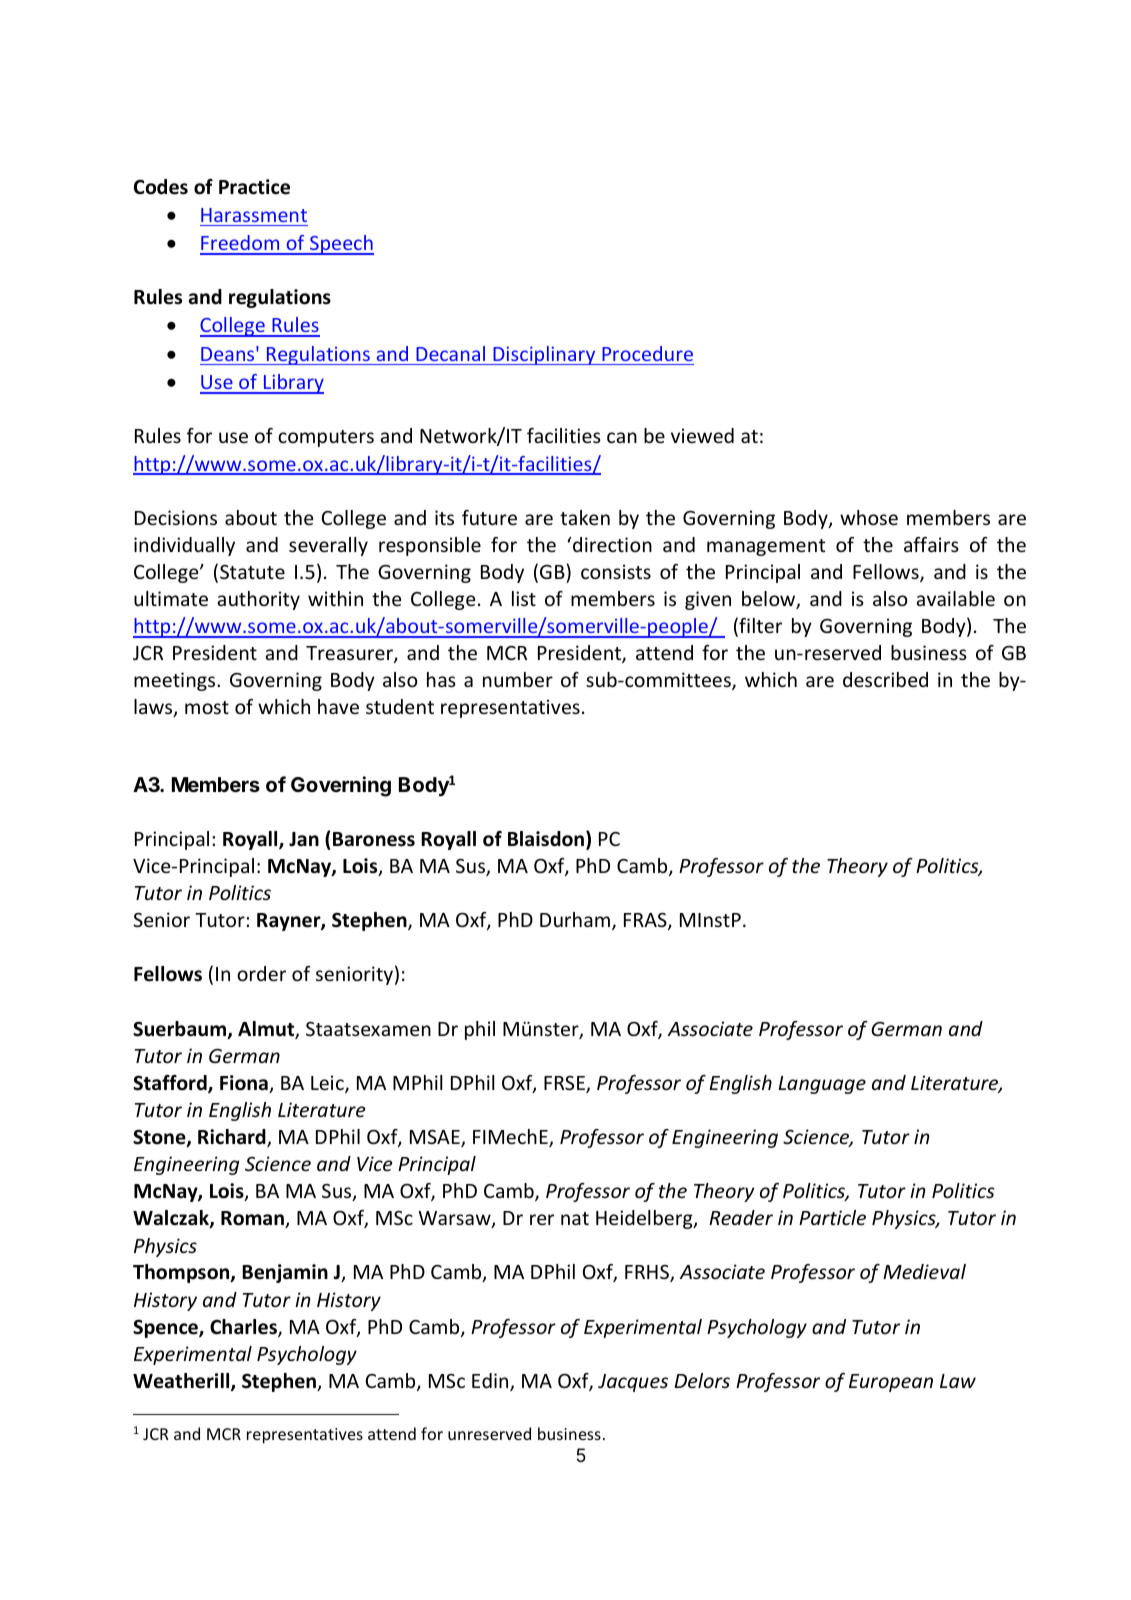 Image resolution: width=1131 pixels, height=1600 pixels. What do you see at coordinates (885, 679) in the document?
I see `described` at bounding box center [885, 679].
